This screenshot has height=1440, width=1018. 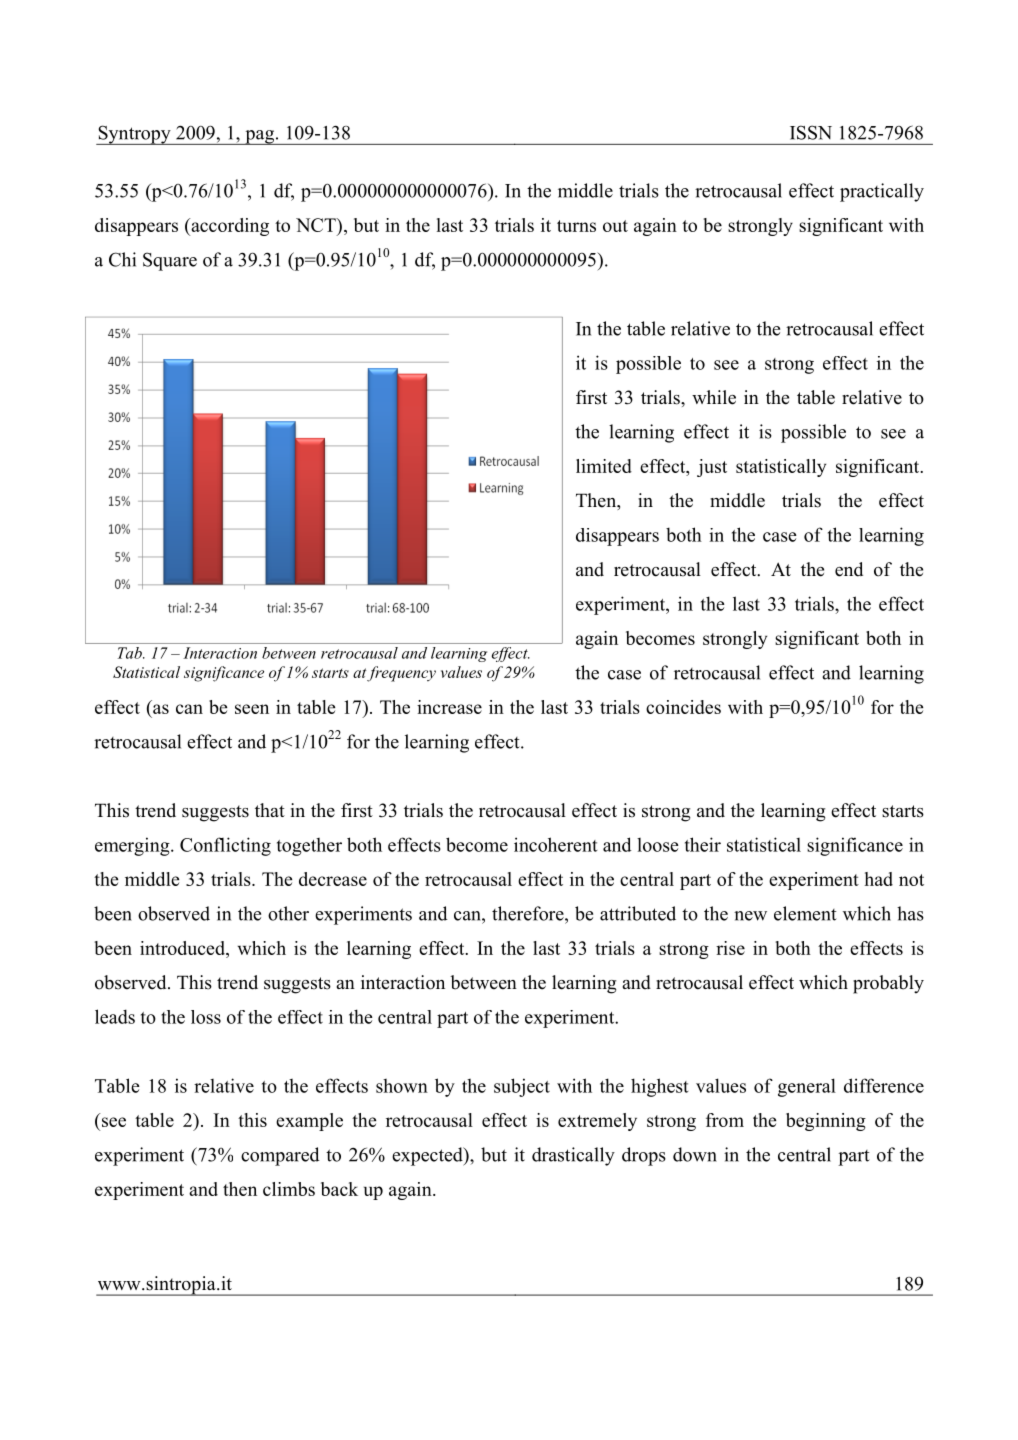 What do you see at coordinates (449, 707) in the screenshot?
I see `increase` at bounding box center [449, 707].
